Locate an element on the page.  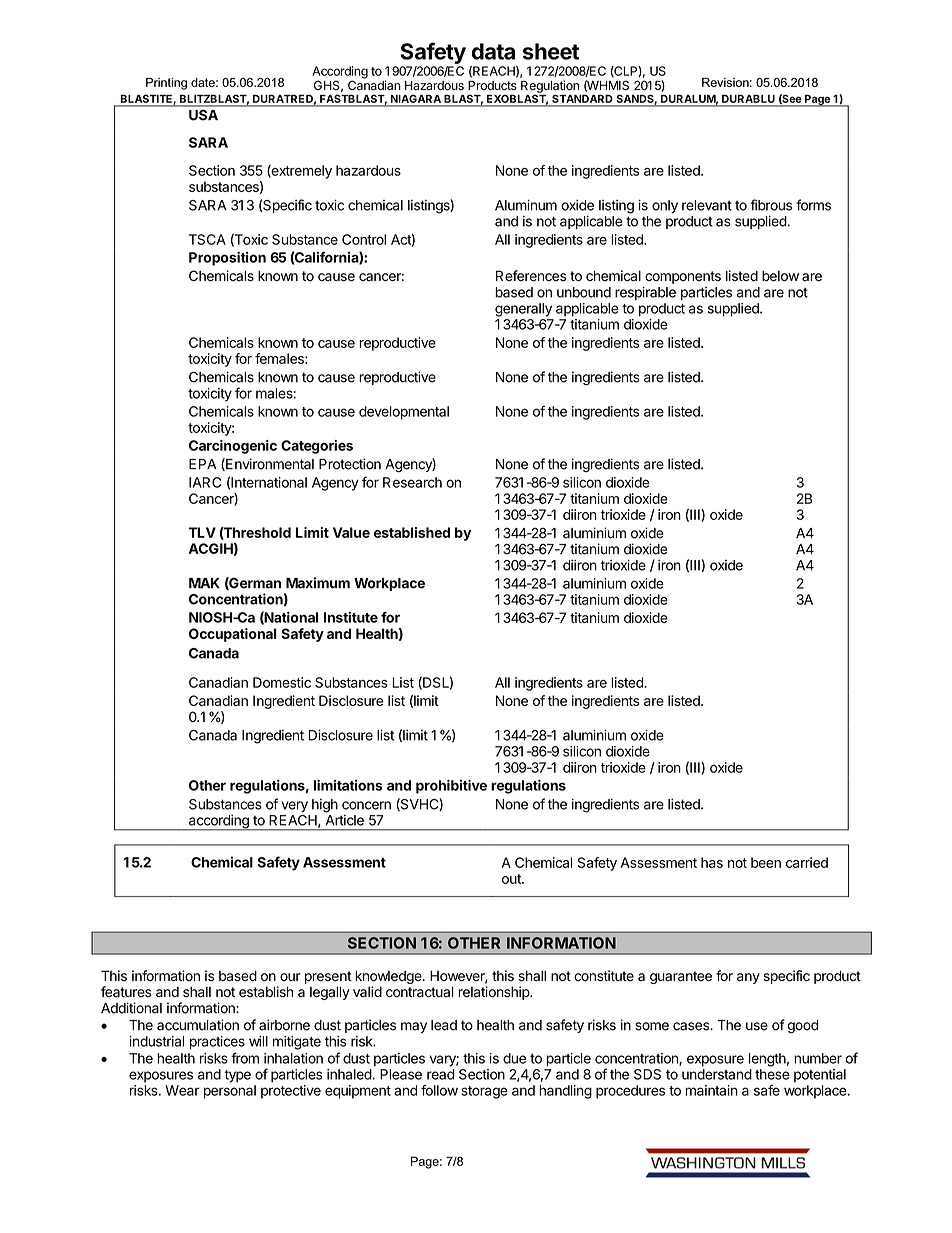
relevant is located at coordinates (707, 205).
